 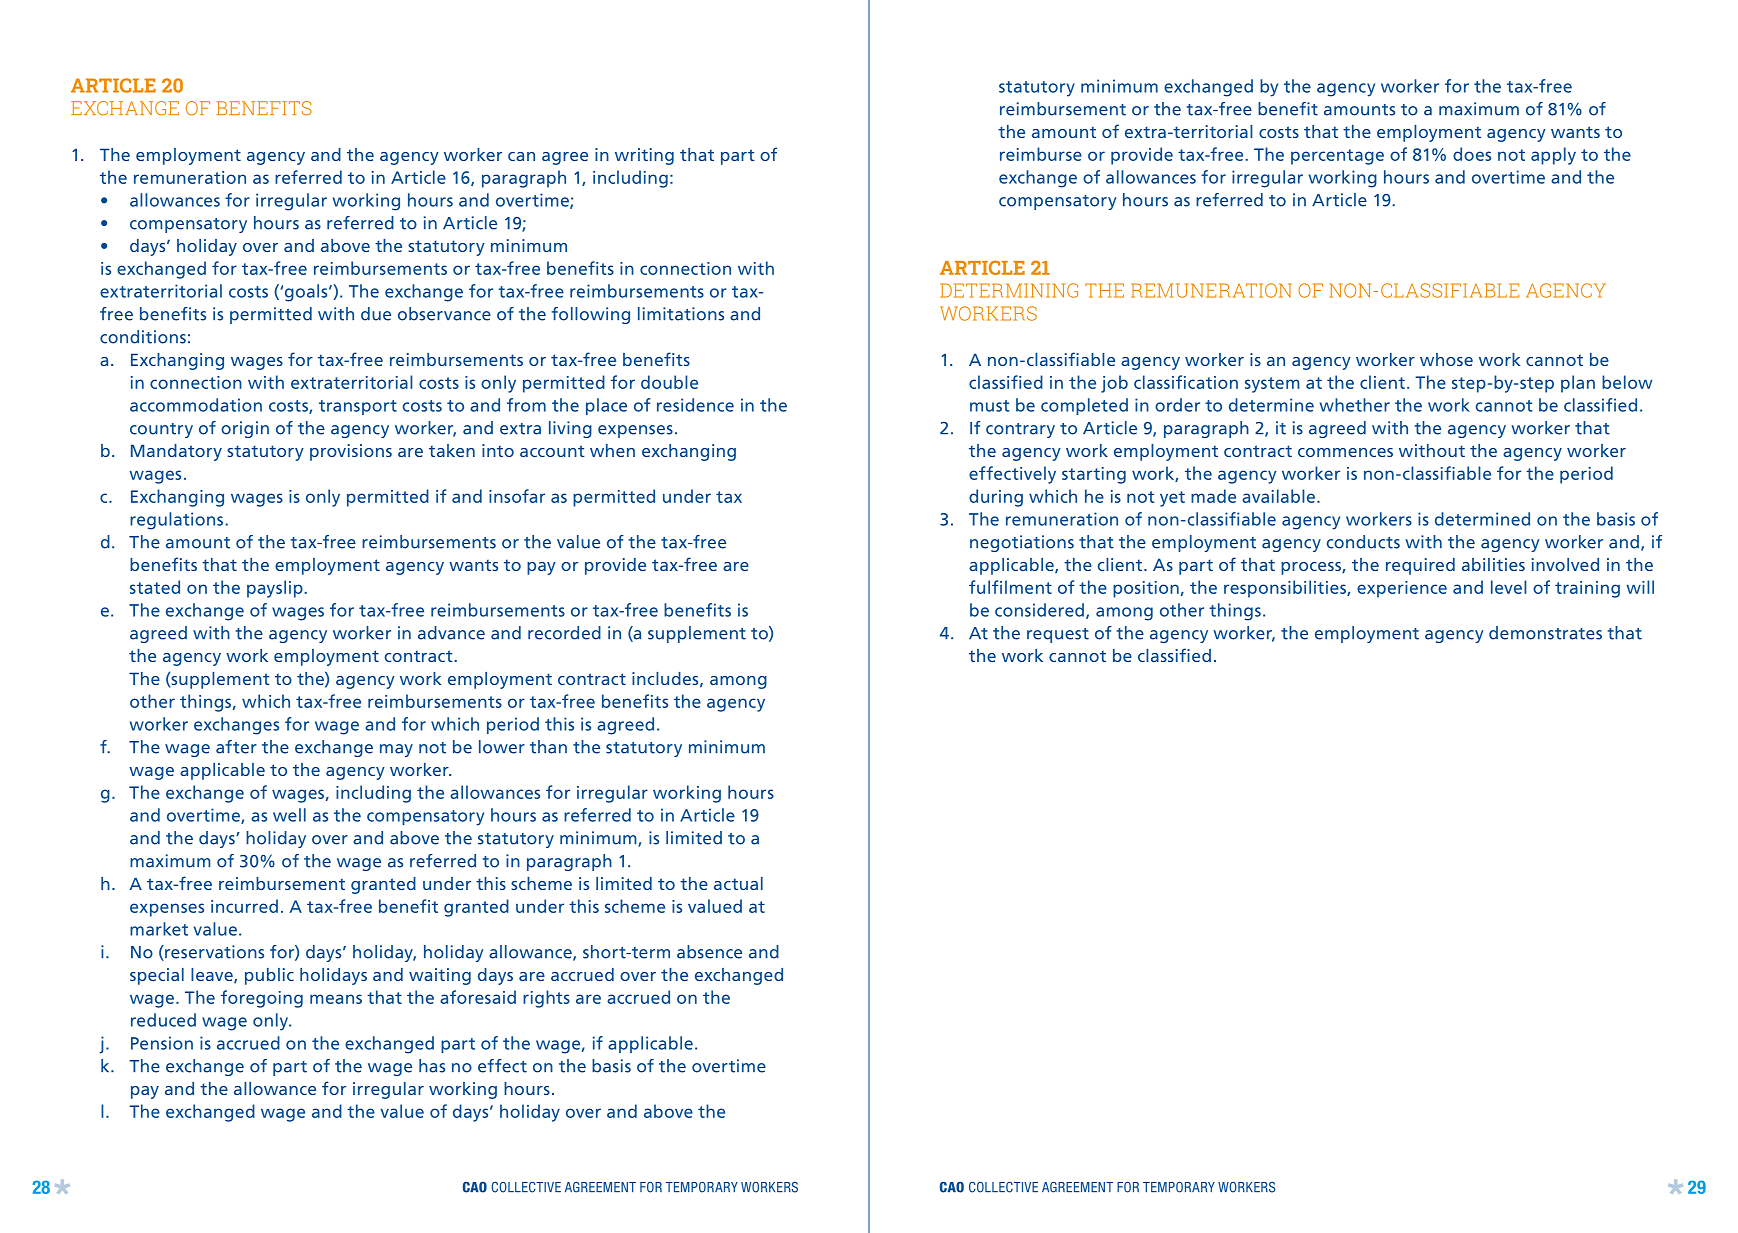 What do you see at coordinates (396, 750) in the document?
I see `may` at bounding box center [396, 750].
